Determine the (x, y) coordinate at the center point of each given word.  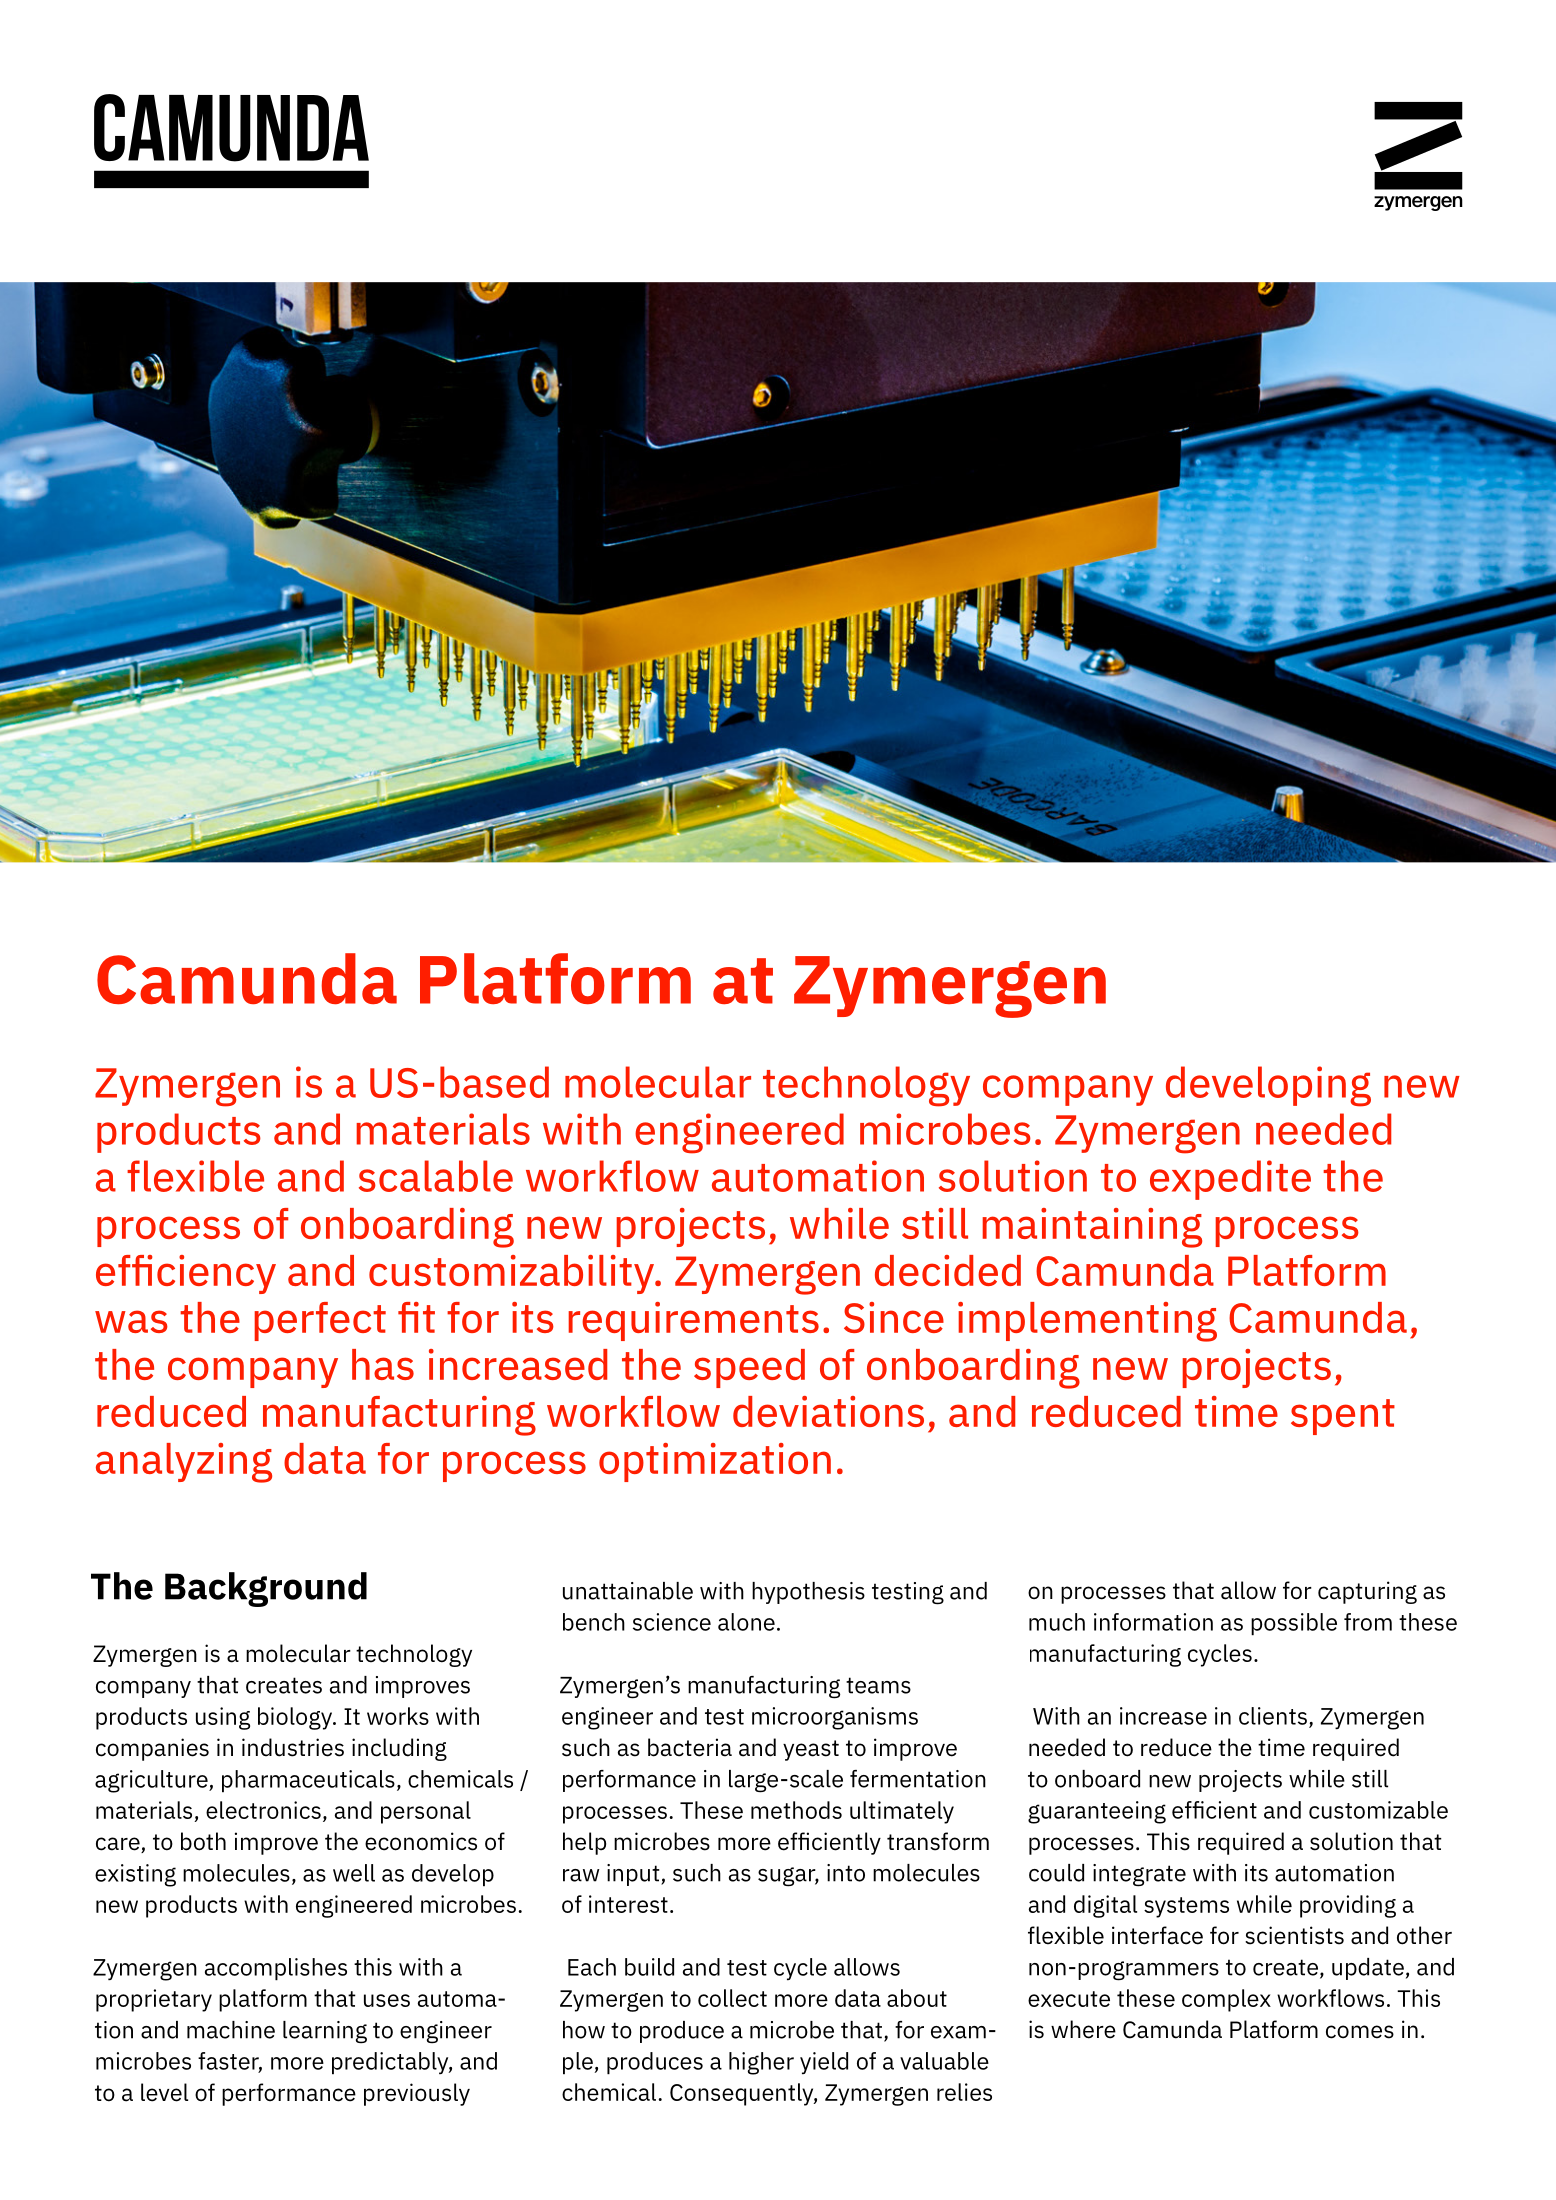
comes (1360, 2032)
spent (1343, 1417)
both (203, 1841)
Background (266, 1589)
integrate (1139, 1875)
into (846, 1873)
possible (1294, 1624)
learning (325, 2032)
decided (948, 1270)
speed (749, 1368)
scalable (436, 1176)
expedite (1230, 1180)
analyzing (184, 1463)
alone (746, 1622)
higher (761, 2063)
